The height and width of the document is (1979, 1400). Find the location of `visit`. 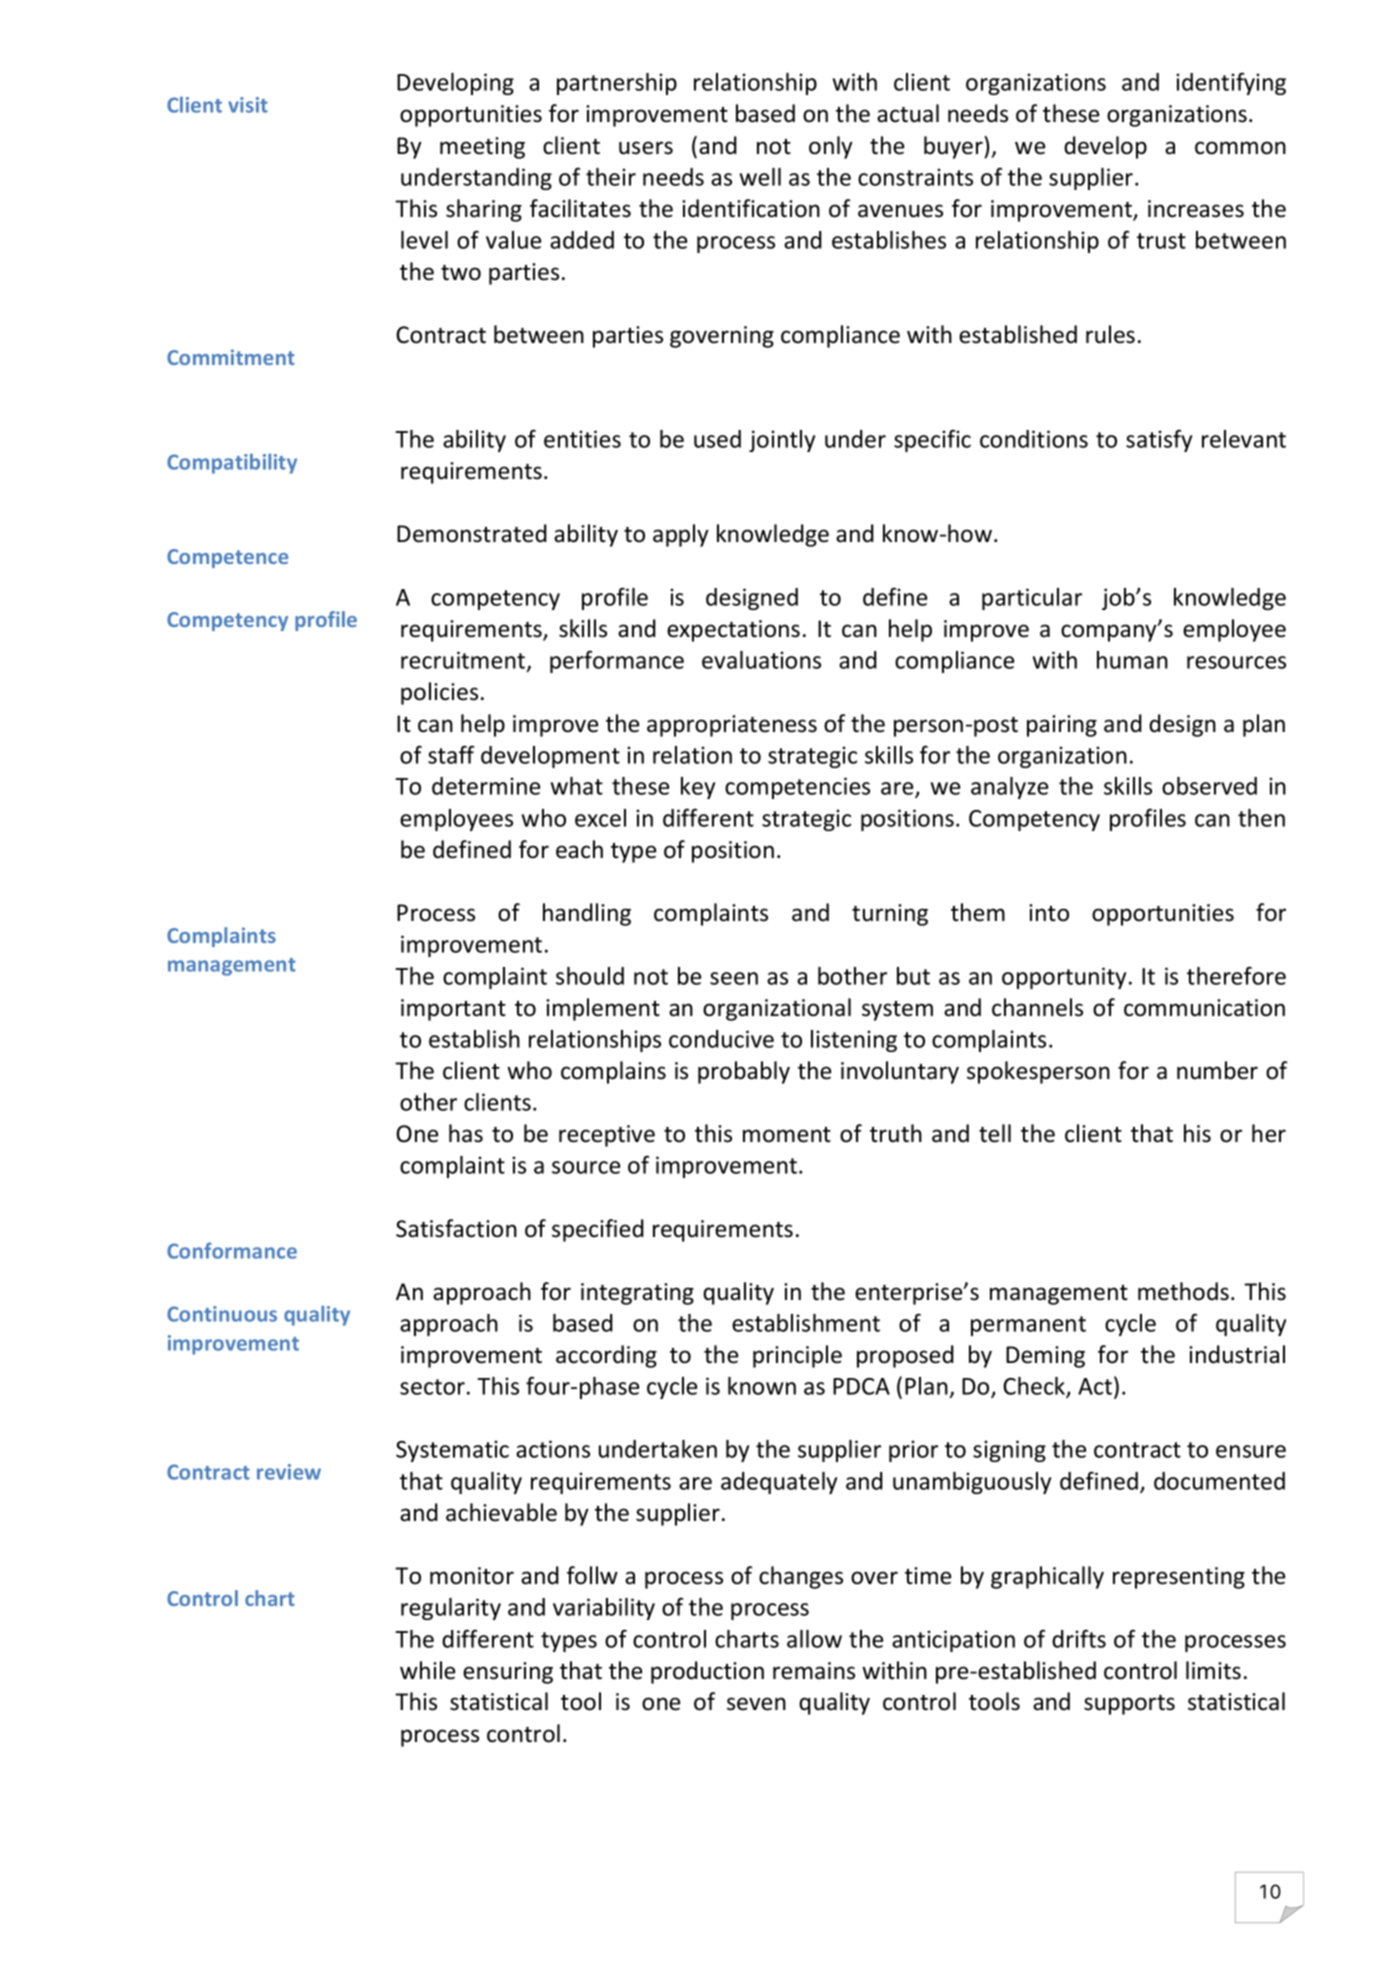

visit is located at coordinates (248, 105).
